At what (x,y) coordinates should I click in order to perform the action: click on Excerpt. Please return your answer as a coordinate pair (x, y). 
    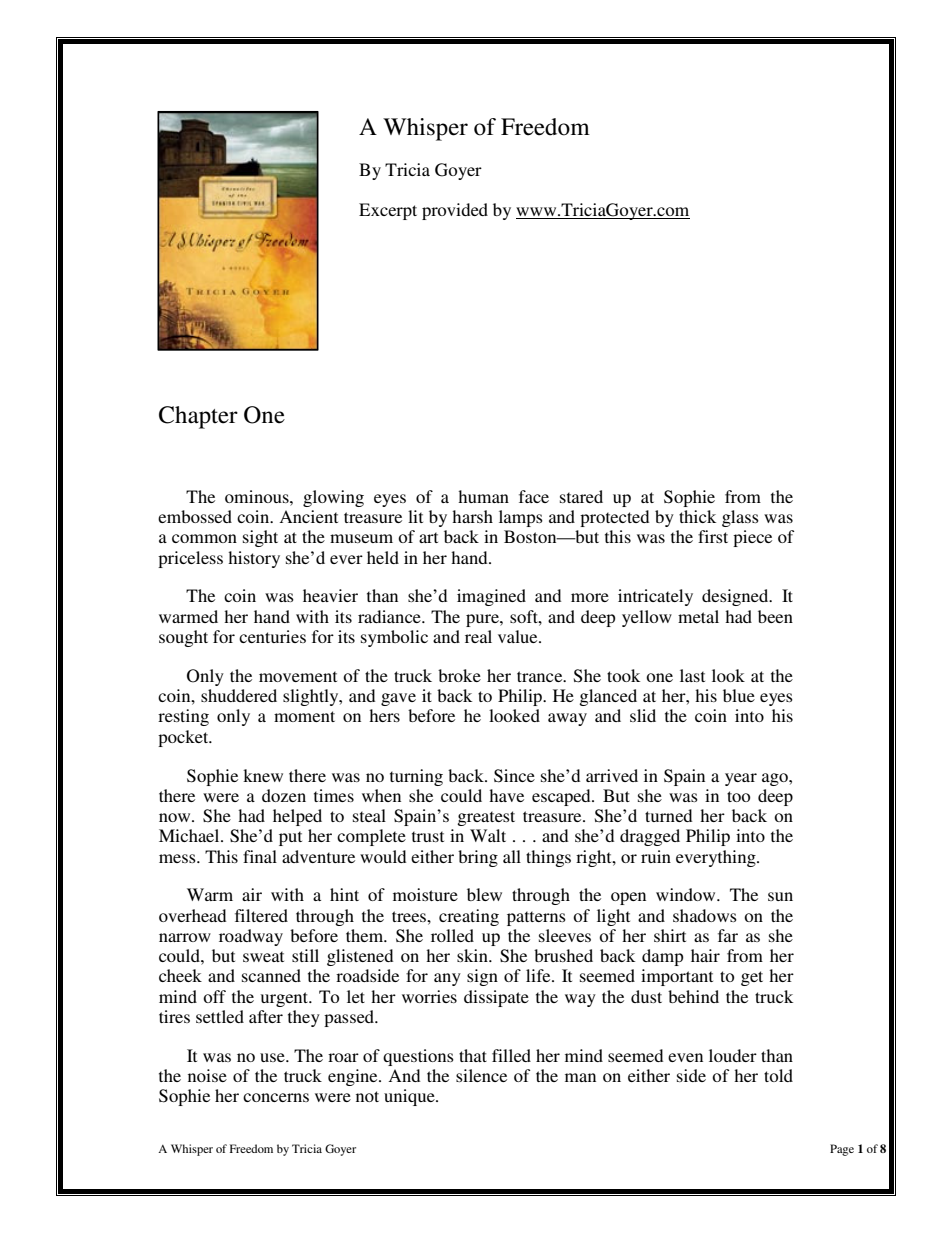
    Looking at the image, I should click on (388, 211).
